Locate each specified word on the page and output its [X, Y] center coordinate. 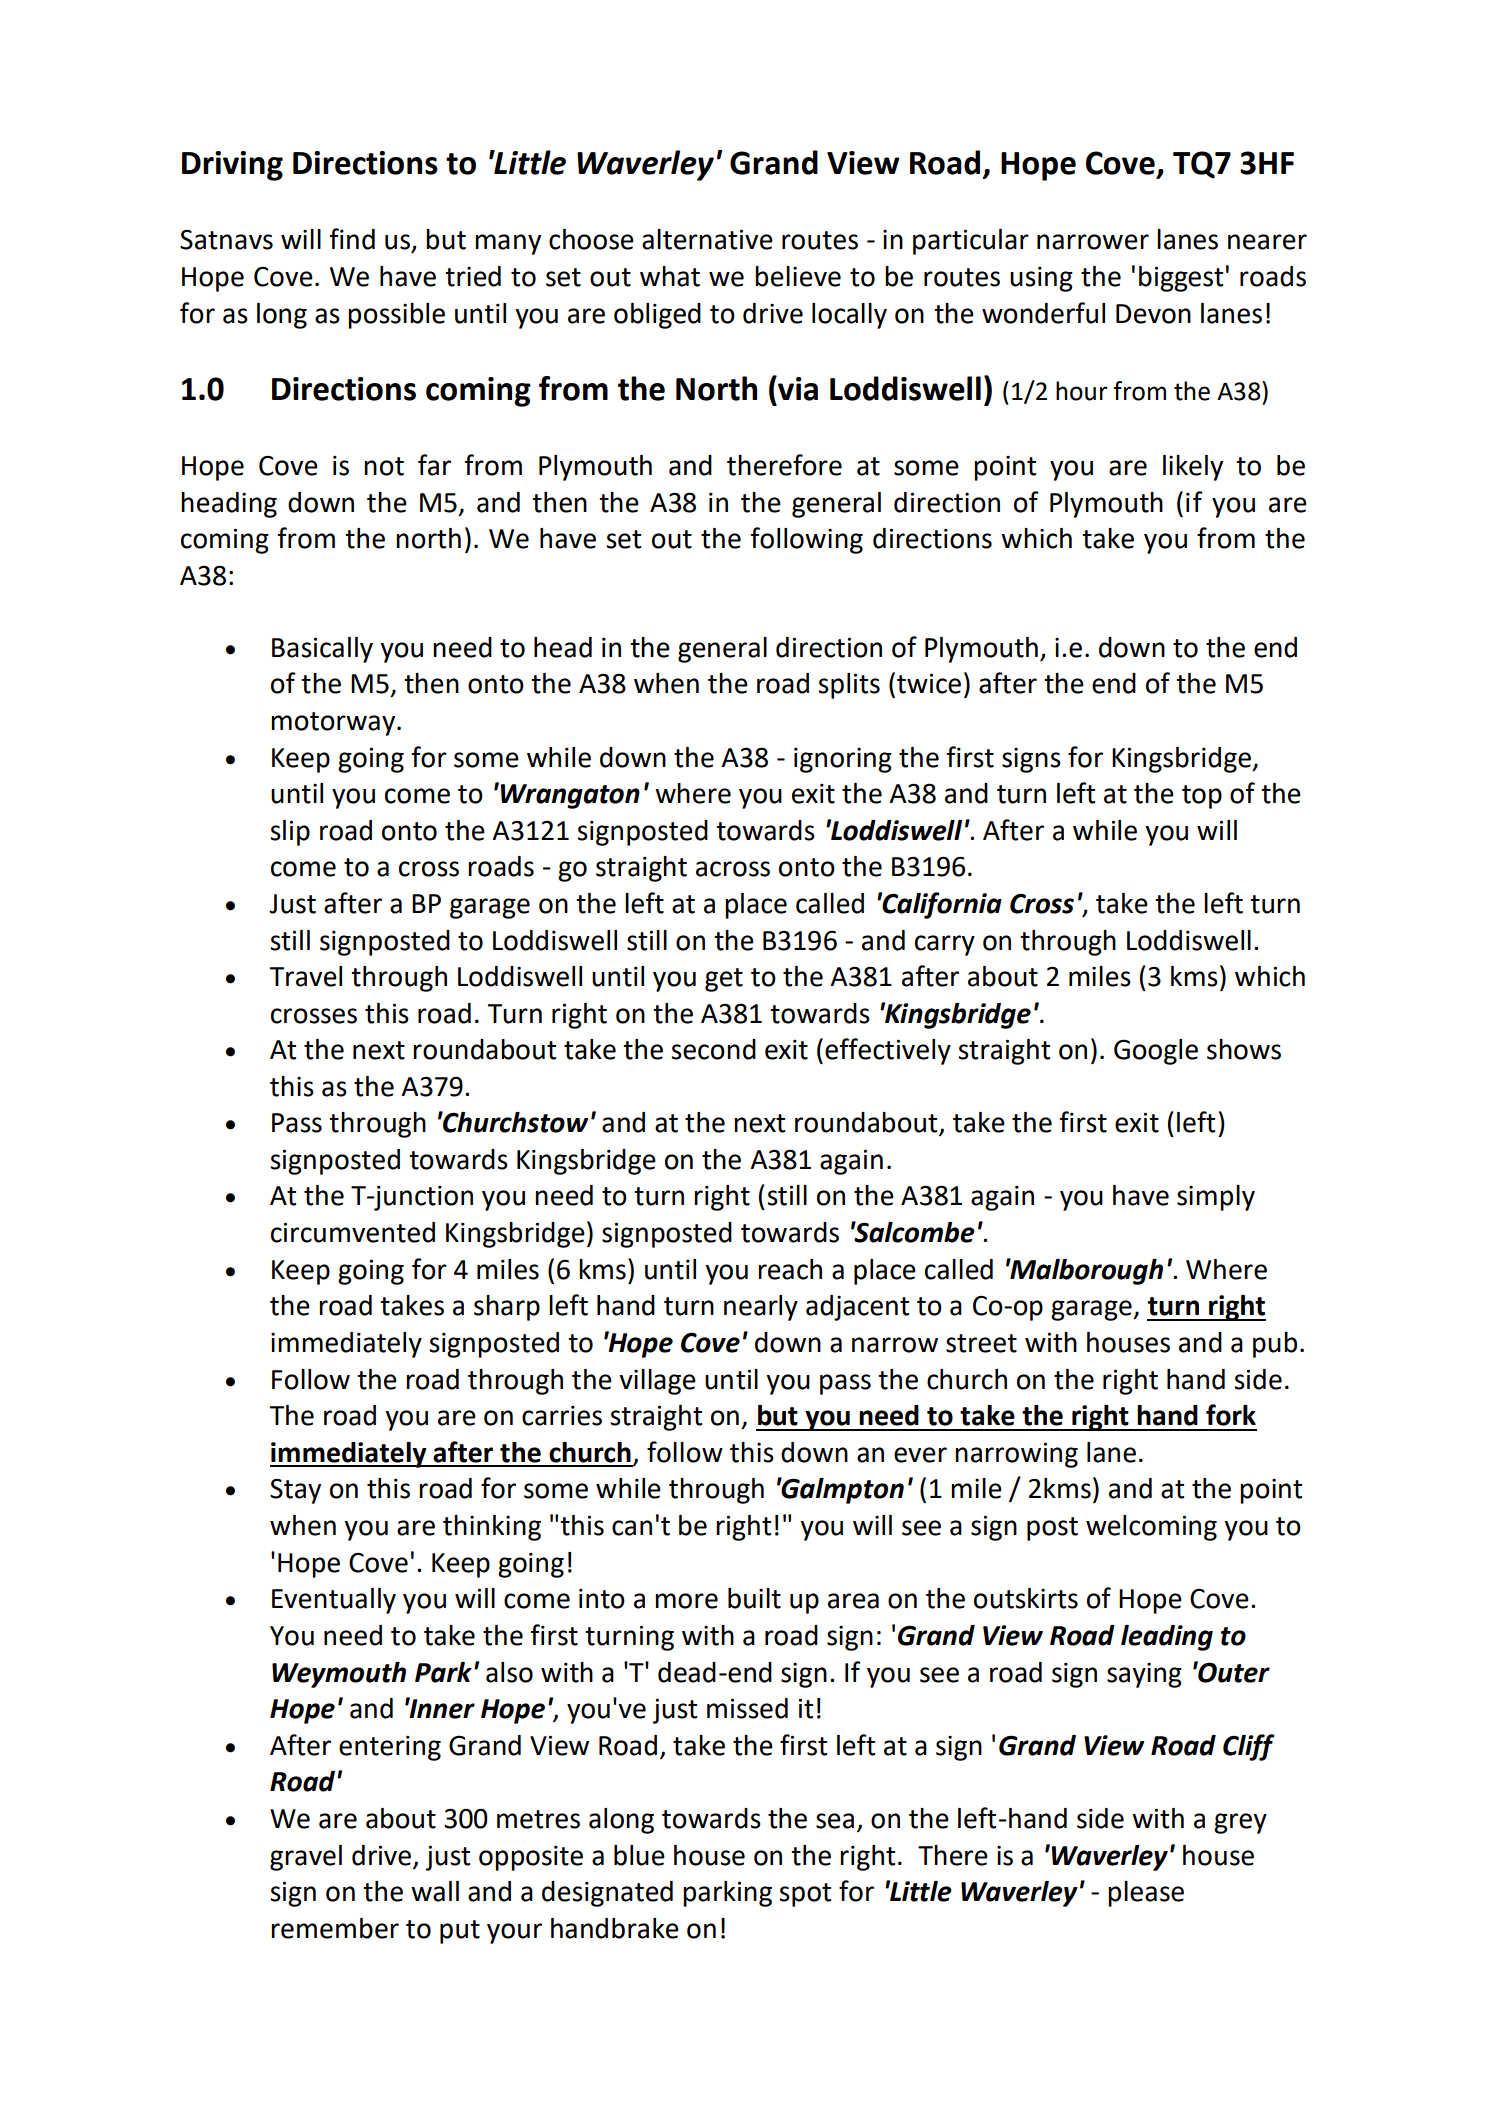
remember [335, 1928]
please [1146, 1894]
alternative [707, 239]
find [352, 239]
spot [805, 1895]
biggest [1181, 279]
